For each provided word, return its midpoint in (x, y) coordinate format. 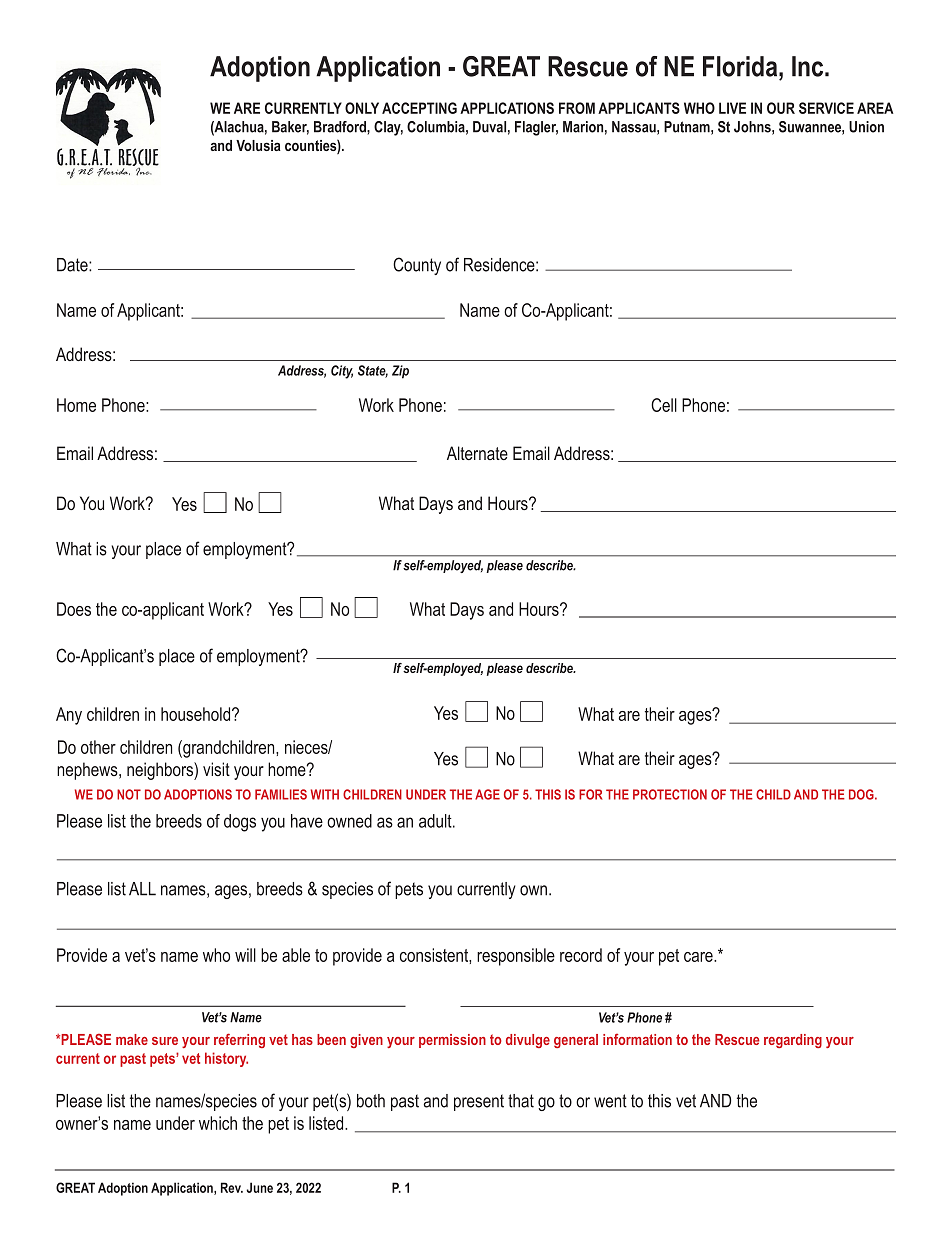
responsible (516, 957)
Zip (400, 372)
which (218, 1123)
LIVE (732, 108)
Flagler (536, 128)
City (342, 372)
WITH (325, 794)
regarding (793, 1041)
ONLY (362, 108)
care (699, 957)
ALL (142, 889)
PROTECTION (670, 794)
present (479, 1102)
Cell (664, 405)
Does (74, 609)
